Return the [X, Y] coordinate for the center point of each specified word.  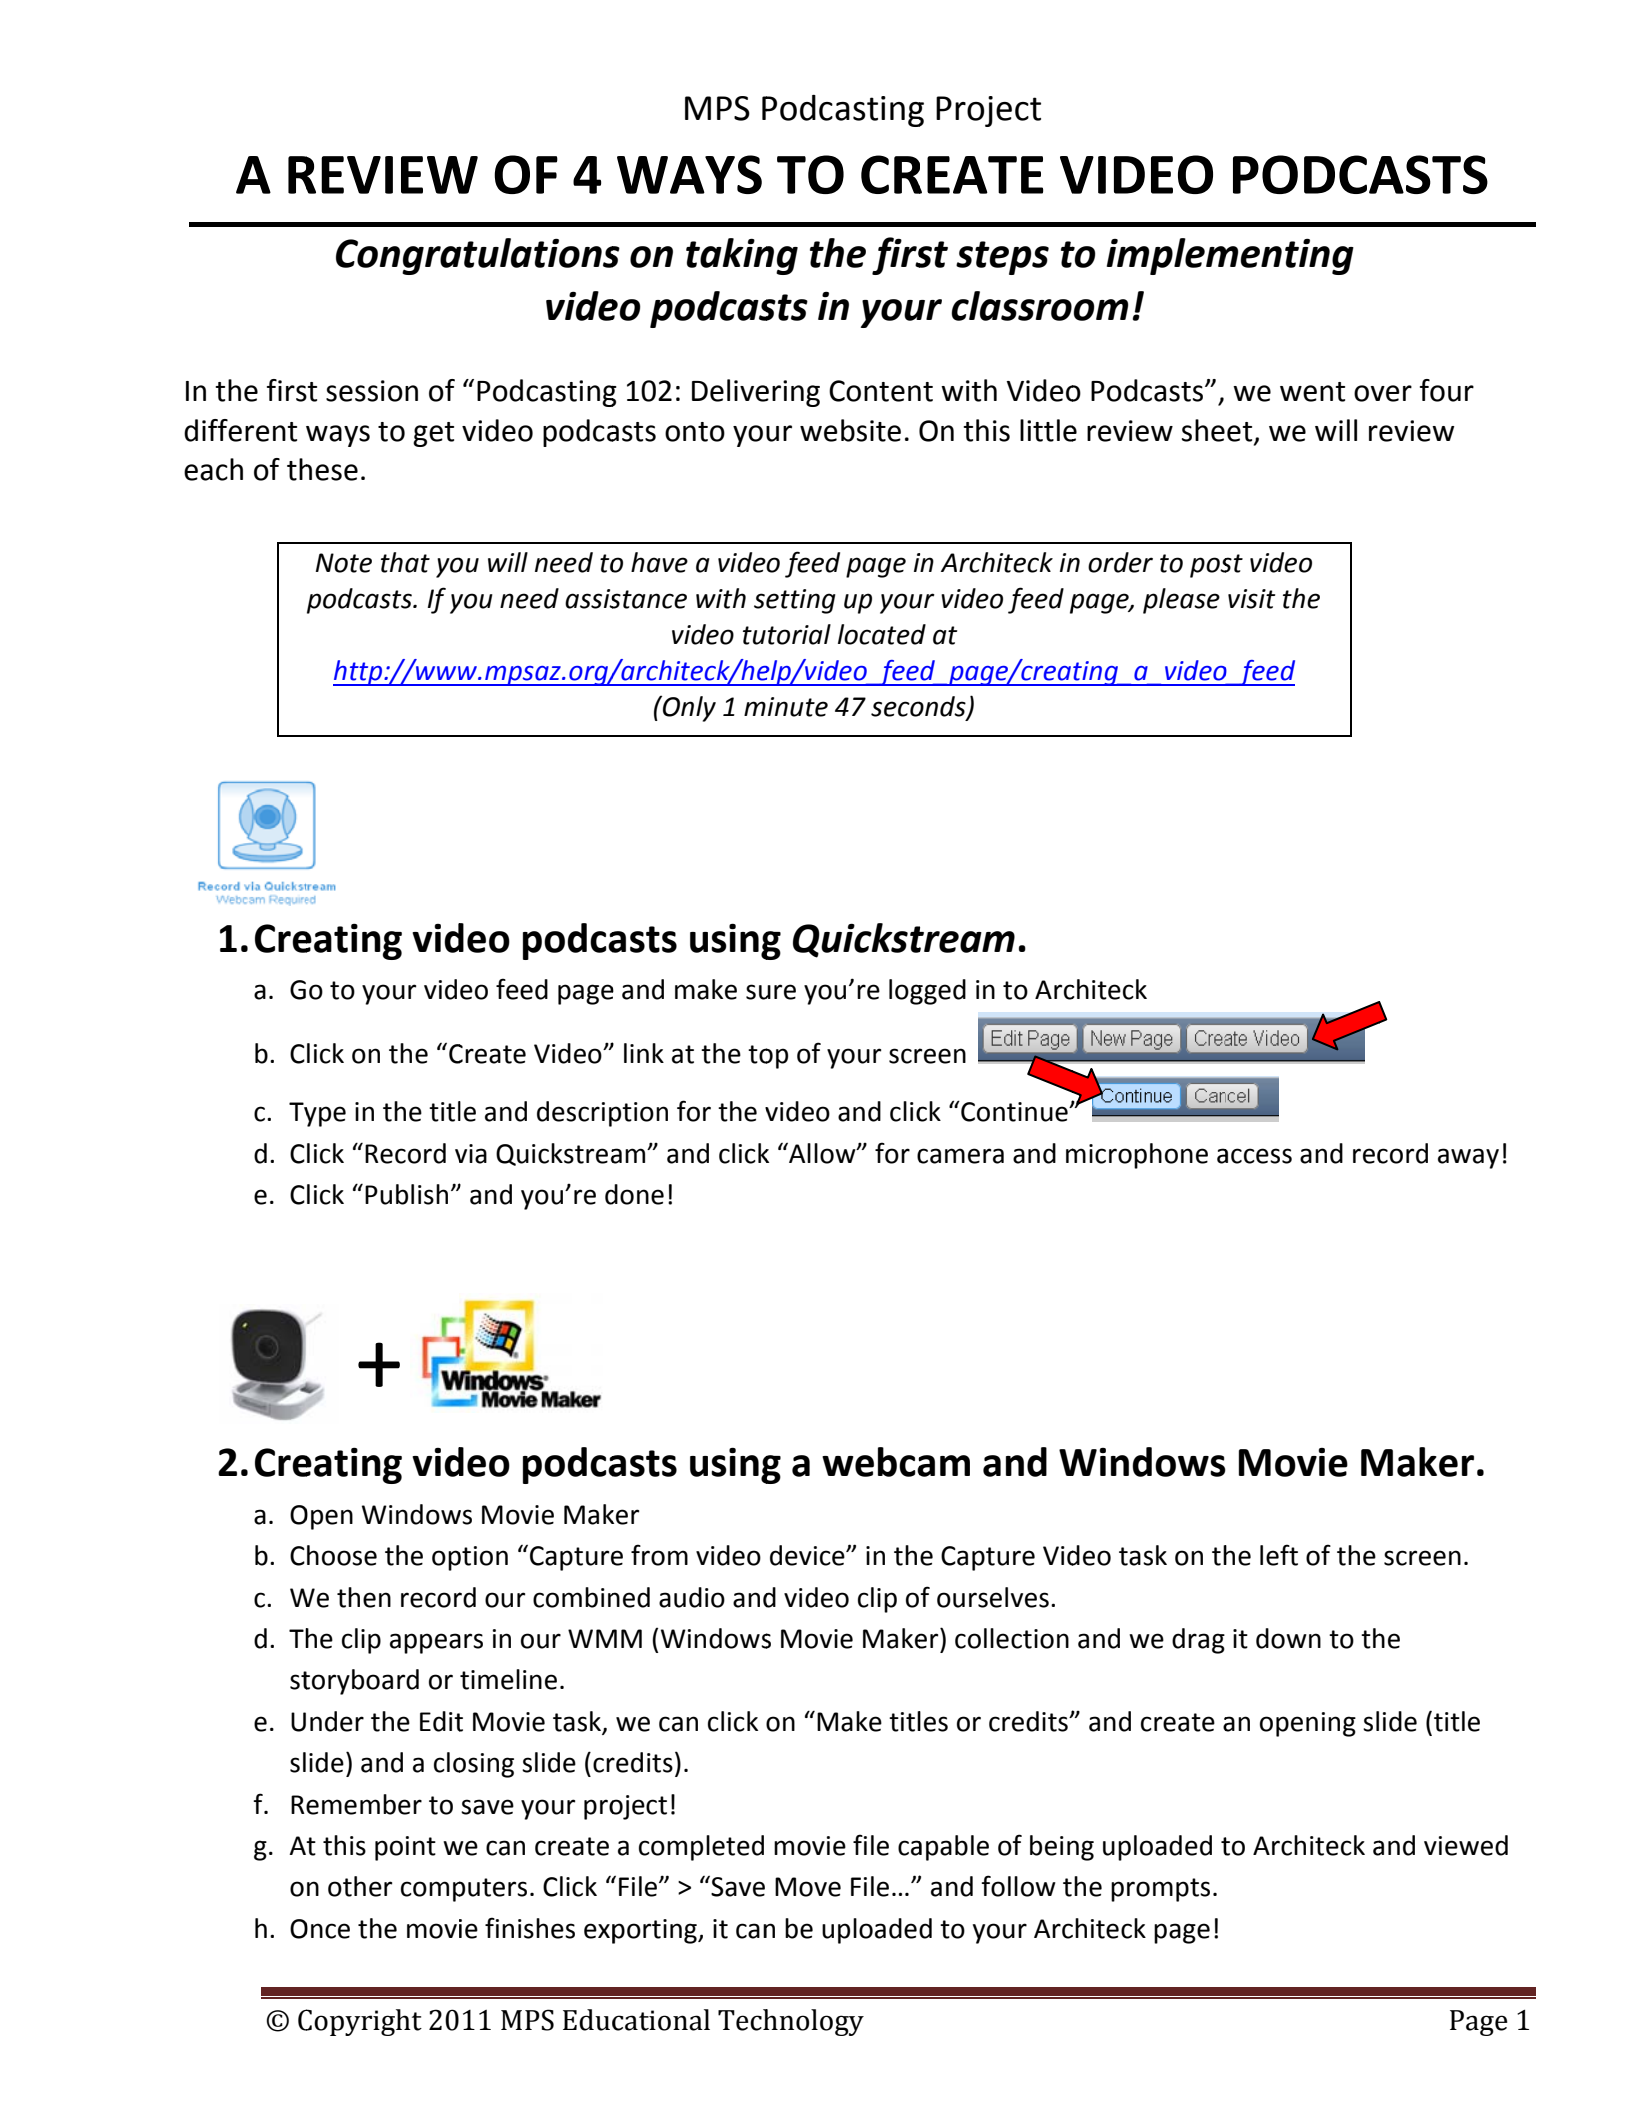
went [1312, 392]
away [1468, 1158]
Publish [406, 1194]
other [360, 1886]
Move [808, 1887]
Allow [822, 1153]
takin [730, 253]
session [372, 391]
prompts [1160, 1890]
